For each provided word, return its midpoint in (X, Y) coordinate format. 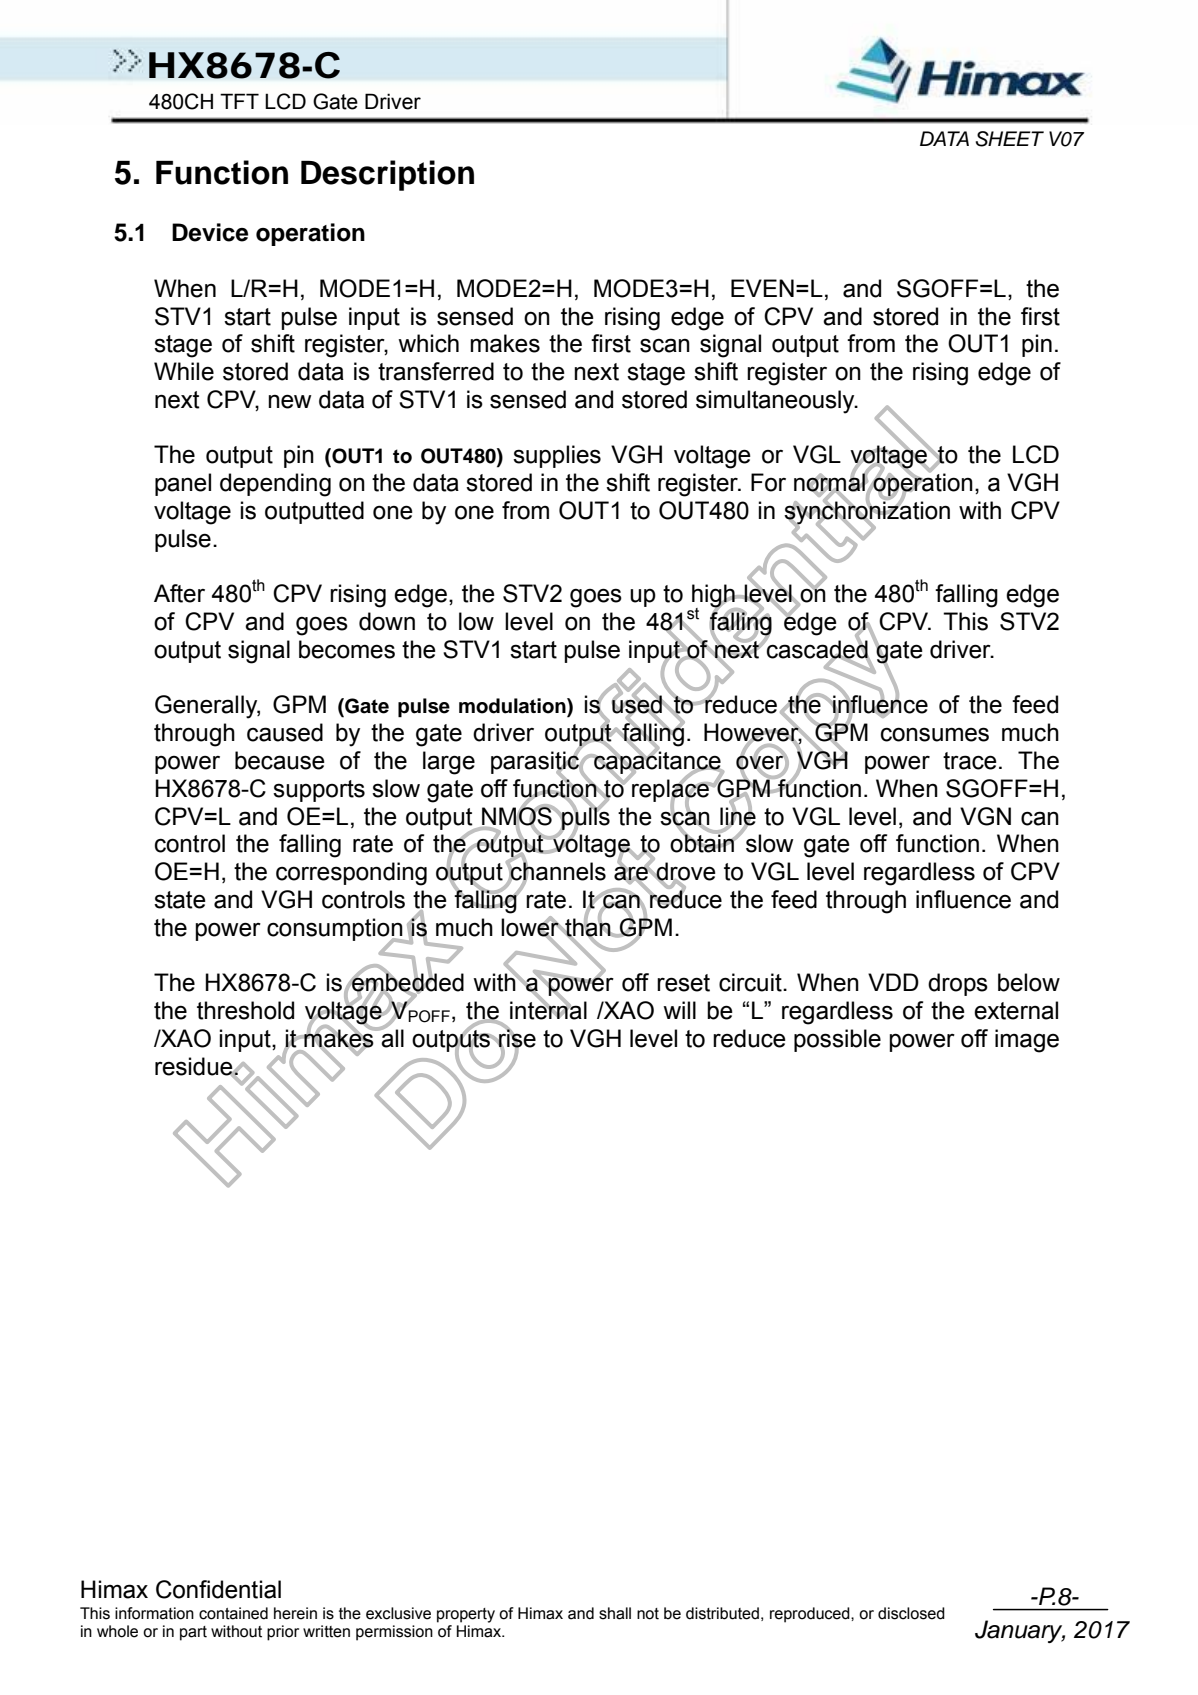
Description (387, 175)
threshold (245, 1010)
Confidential (218, 1589)
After (179, 593)
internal (548, 1009)
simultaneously (776, 402)
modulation (513, 707)
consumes (935, 734)
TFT (239, 101)
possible (837, 1040)
